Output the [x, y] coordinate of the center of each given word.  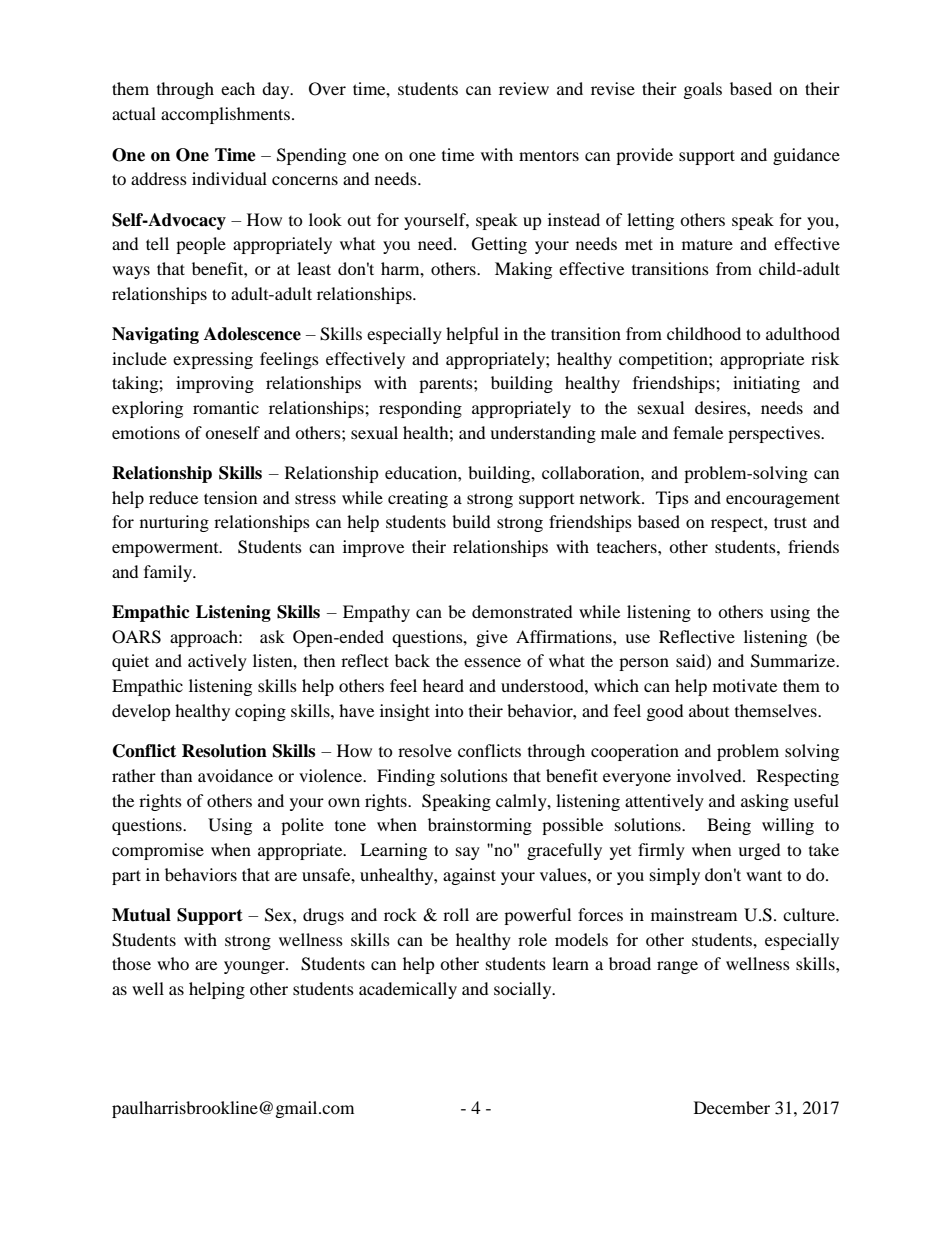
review [524, 88]
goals [703, 90]
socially [524, 990]
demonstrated [522, 611]
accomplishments [225, 115]
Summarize [794, 661]
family [169, 573]
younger [255, 967]
